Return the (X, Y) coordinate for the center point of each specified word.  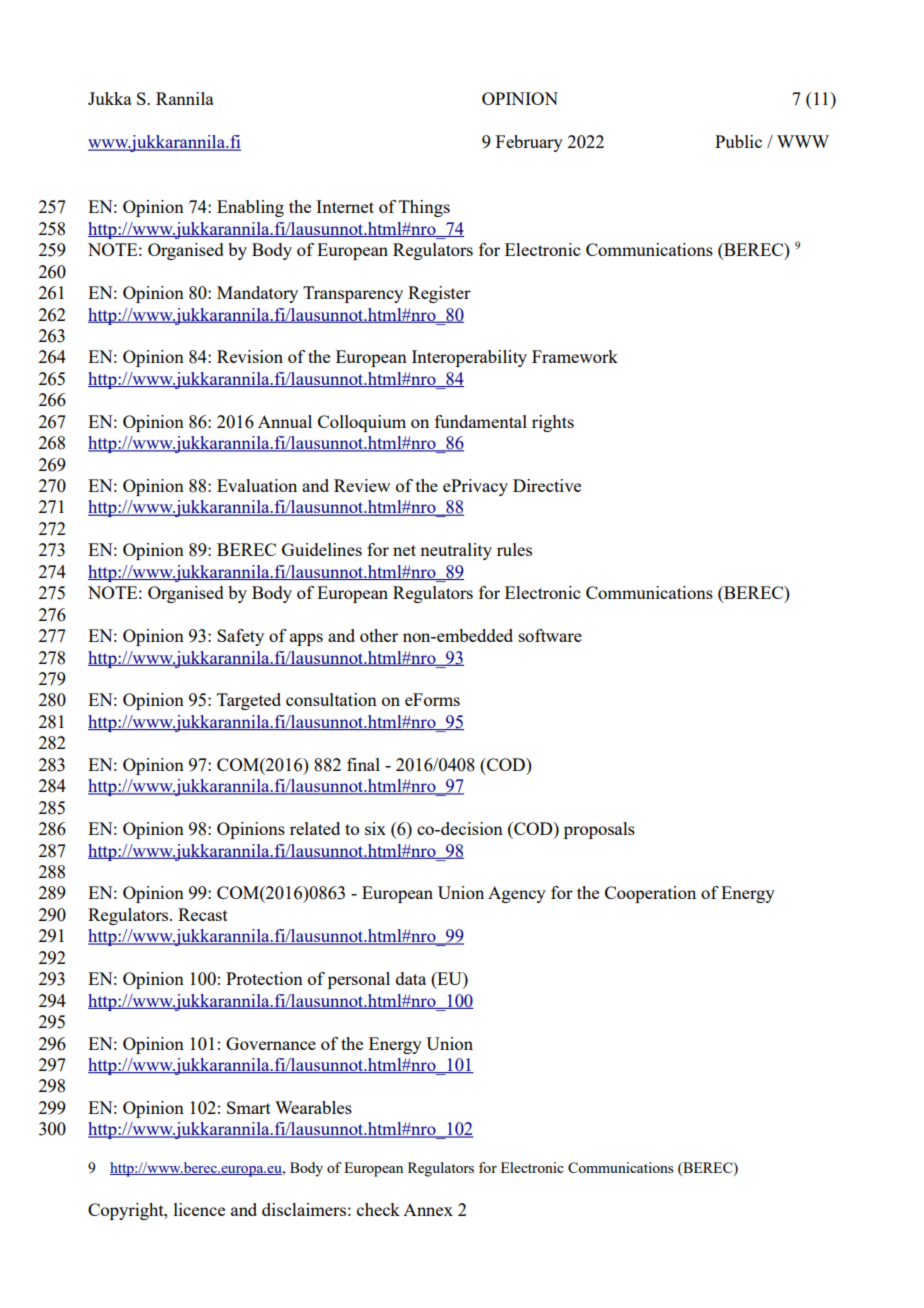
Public (738, 141)
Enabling (250, 208)
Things (424, 208)
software (550, 635)
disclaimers (304, 1209)
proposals (599, 830)
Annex (428, 1210)
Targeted (249, 701)
